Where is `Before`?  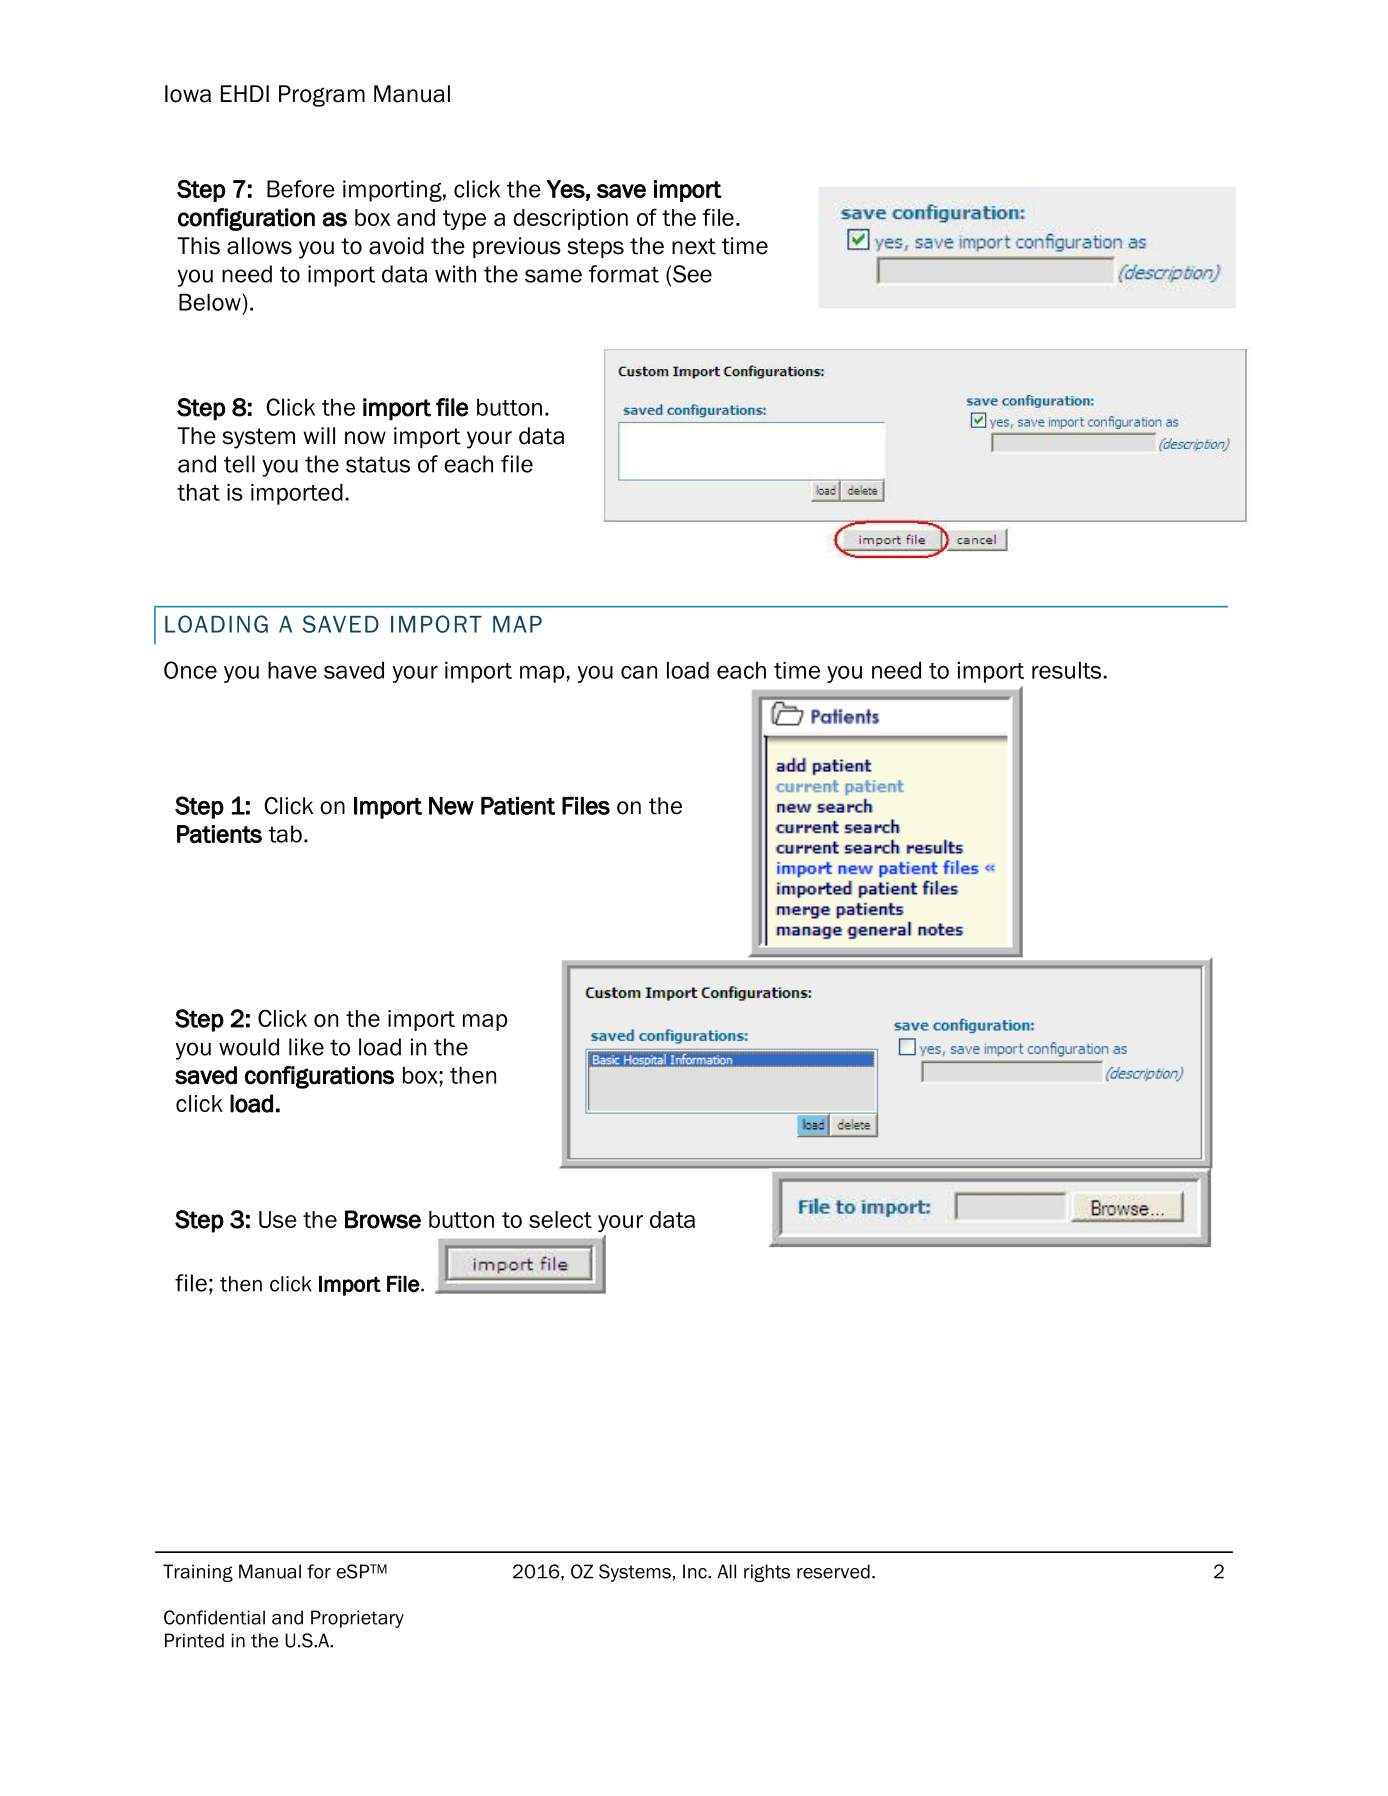 Before is located at coordinates (301, 189).
